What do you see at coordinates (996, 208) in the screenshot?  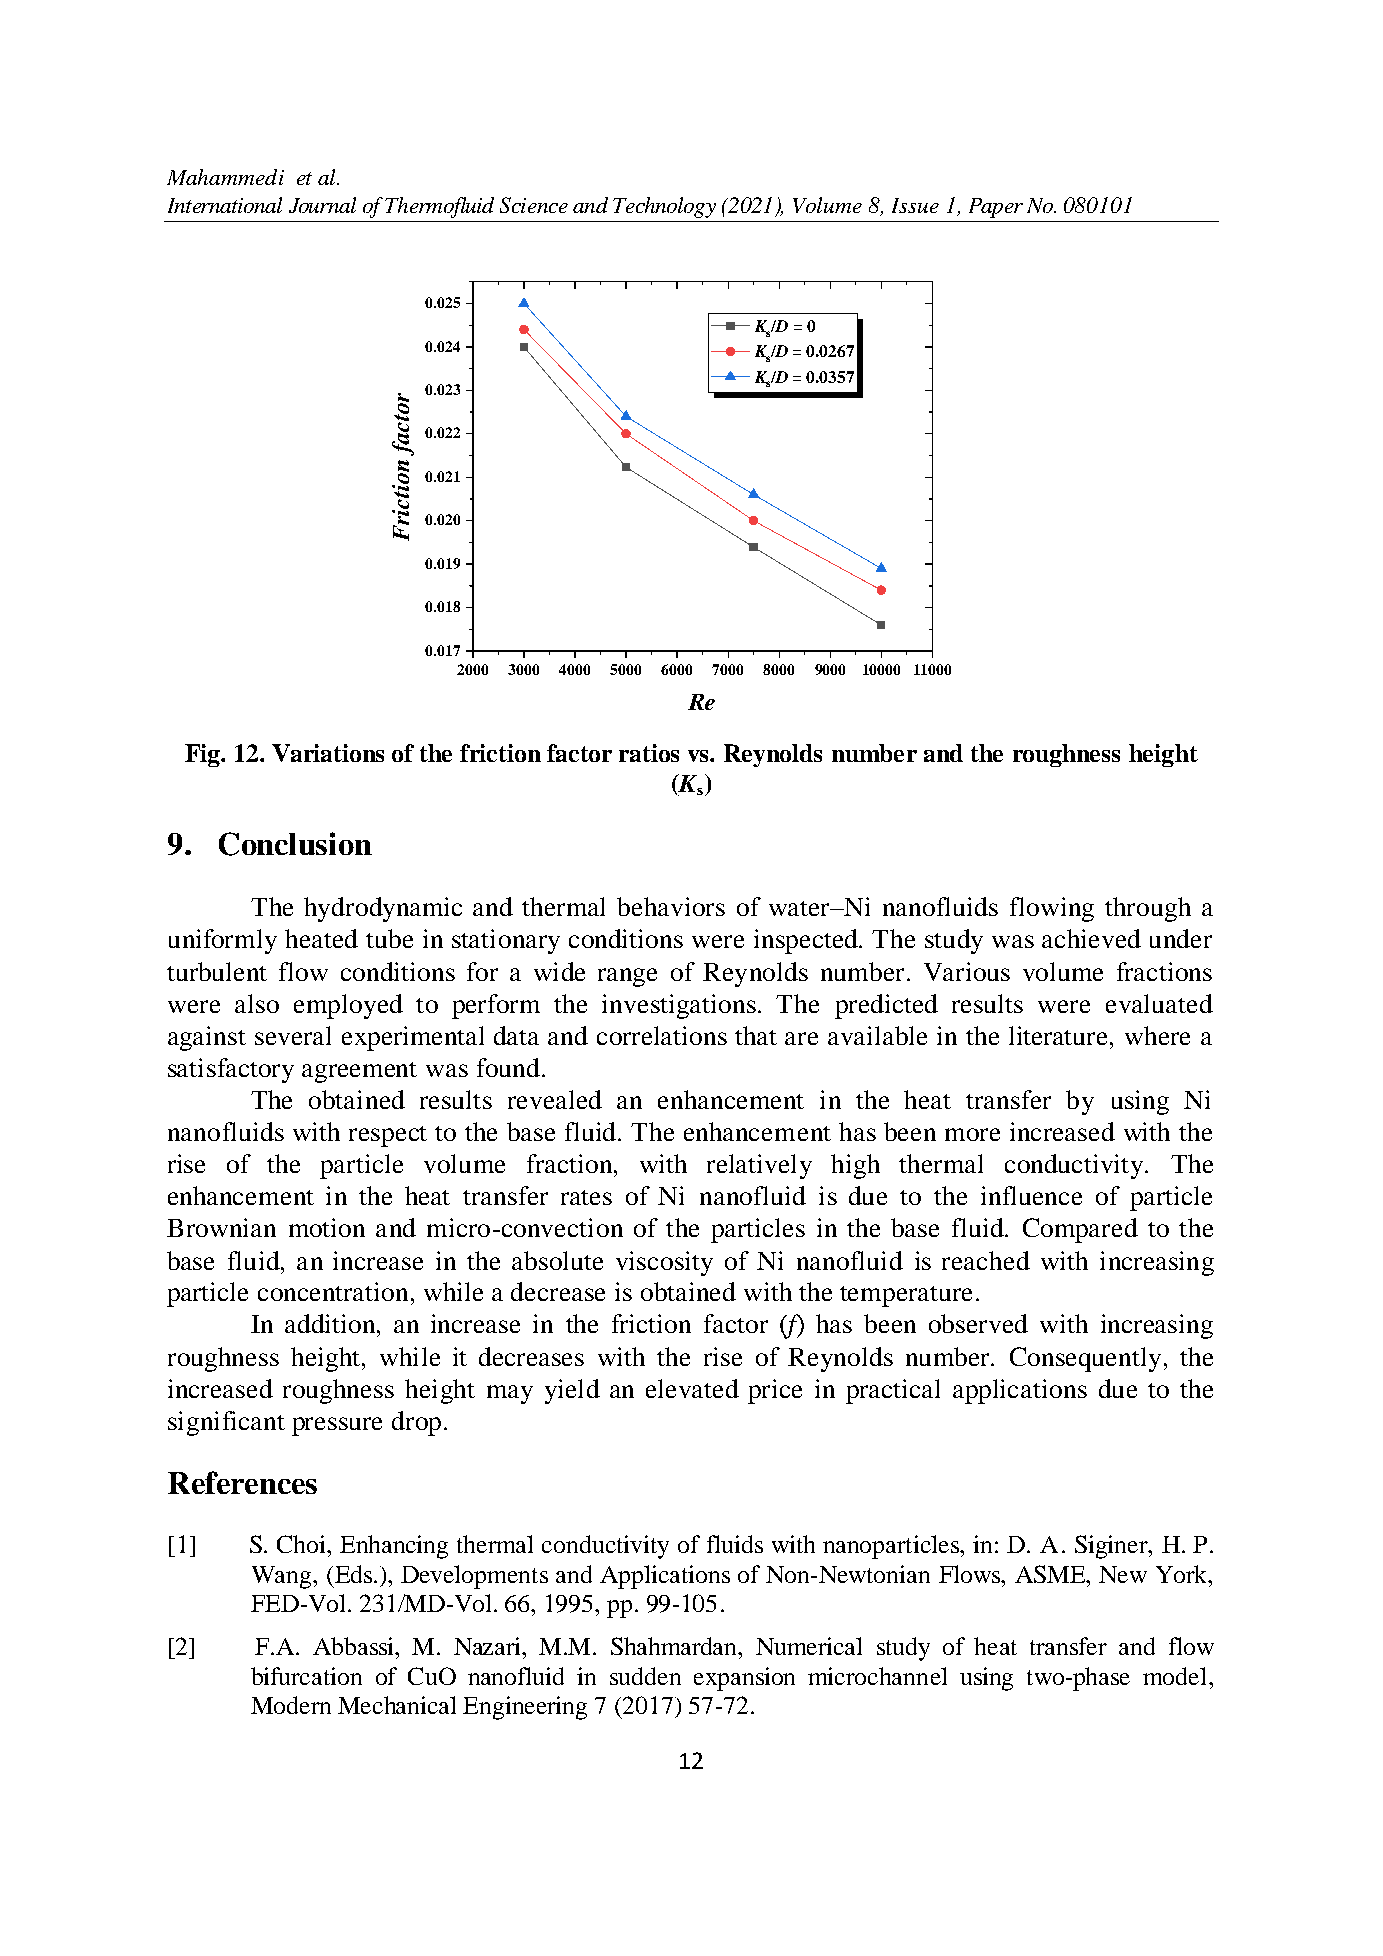 I see `Paper` at bounding box center [996, 208].
